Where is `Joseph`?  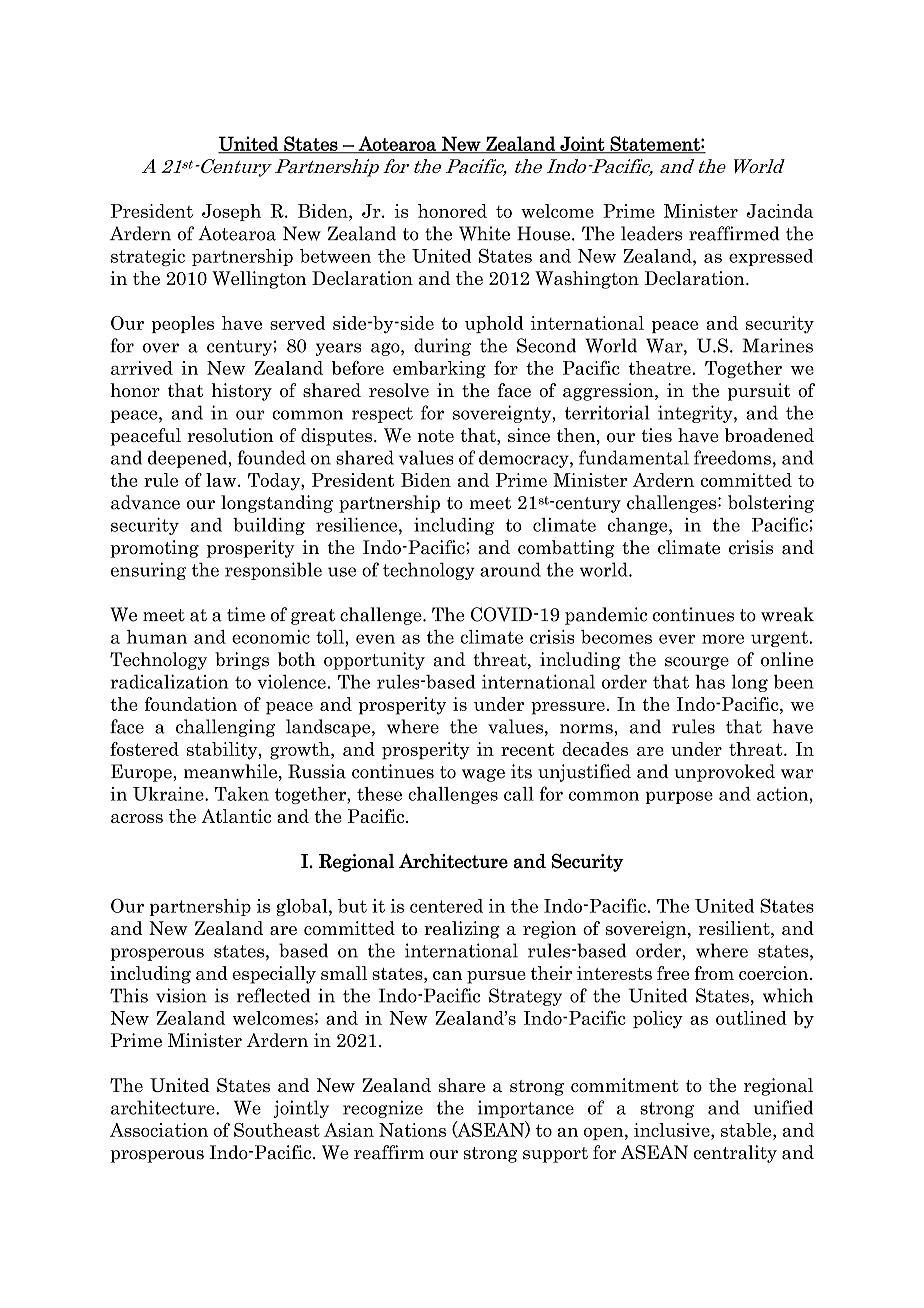
Joseph is located at coordinates (231, 212).
